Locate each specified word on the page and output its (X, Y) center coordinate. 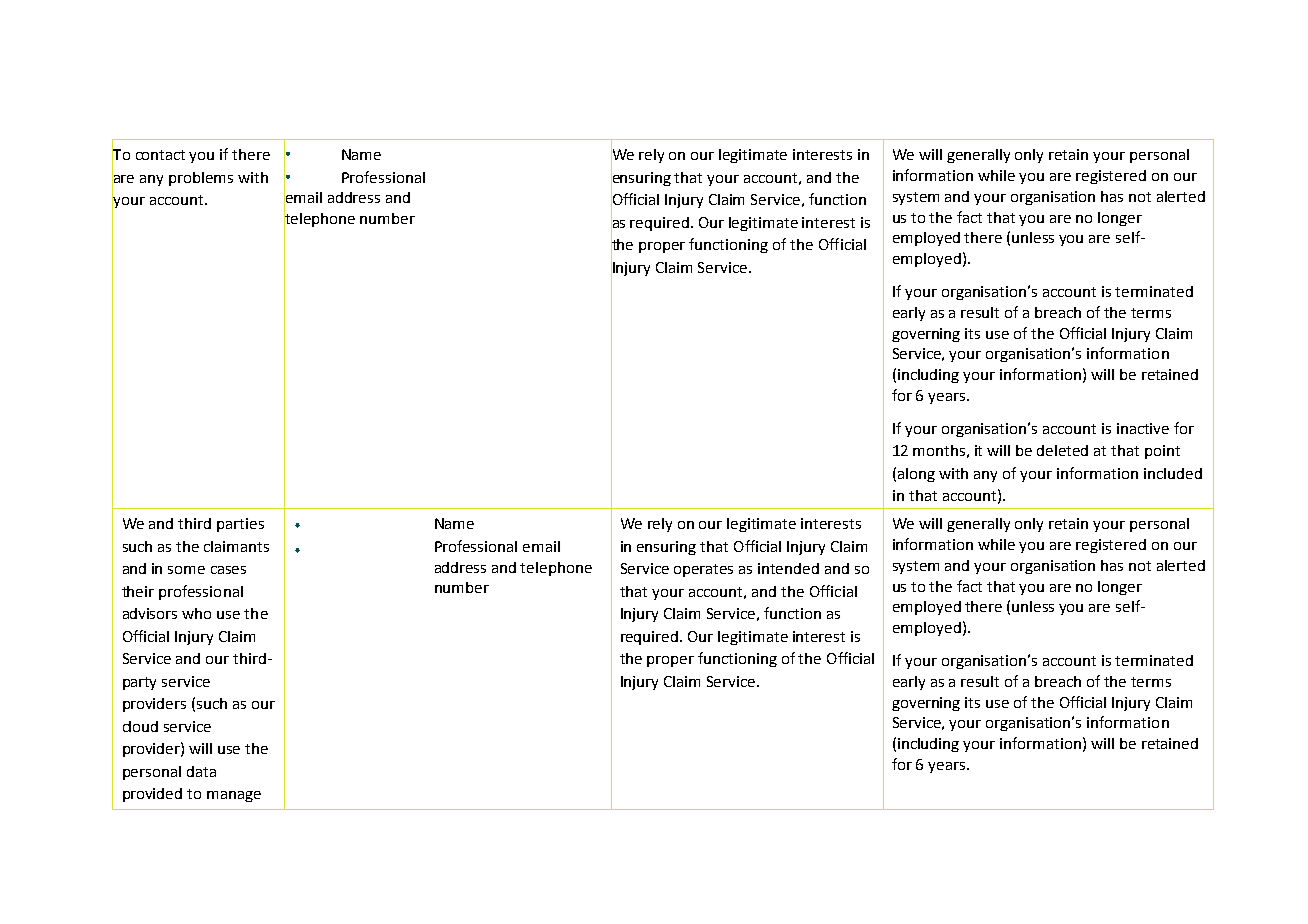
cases (228, 570)
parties (240, 525)
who (196, 613)
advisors (150, 613)
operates (703, 570)
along (916, 475)
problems (201, 179)
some (186, 570)
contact (160, 155)
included (1173, 473)
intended (788, 568)
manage (234, 796)
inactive (1143, 428)
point (1162, 452)
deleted (1062, 450)
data (201, 771)
